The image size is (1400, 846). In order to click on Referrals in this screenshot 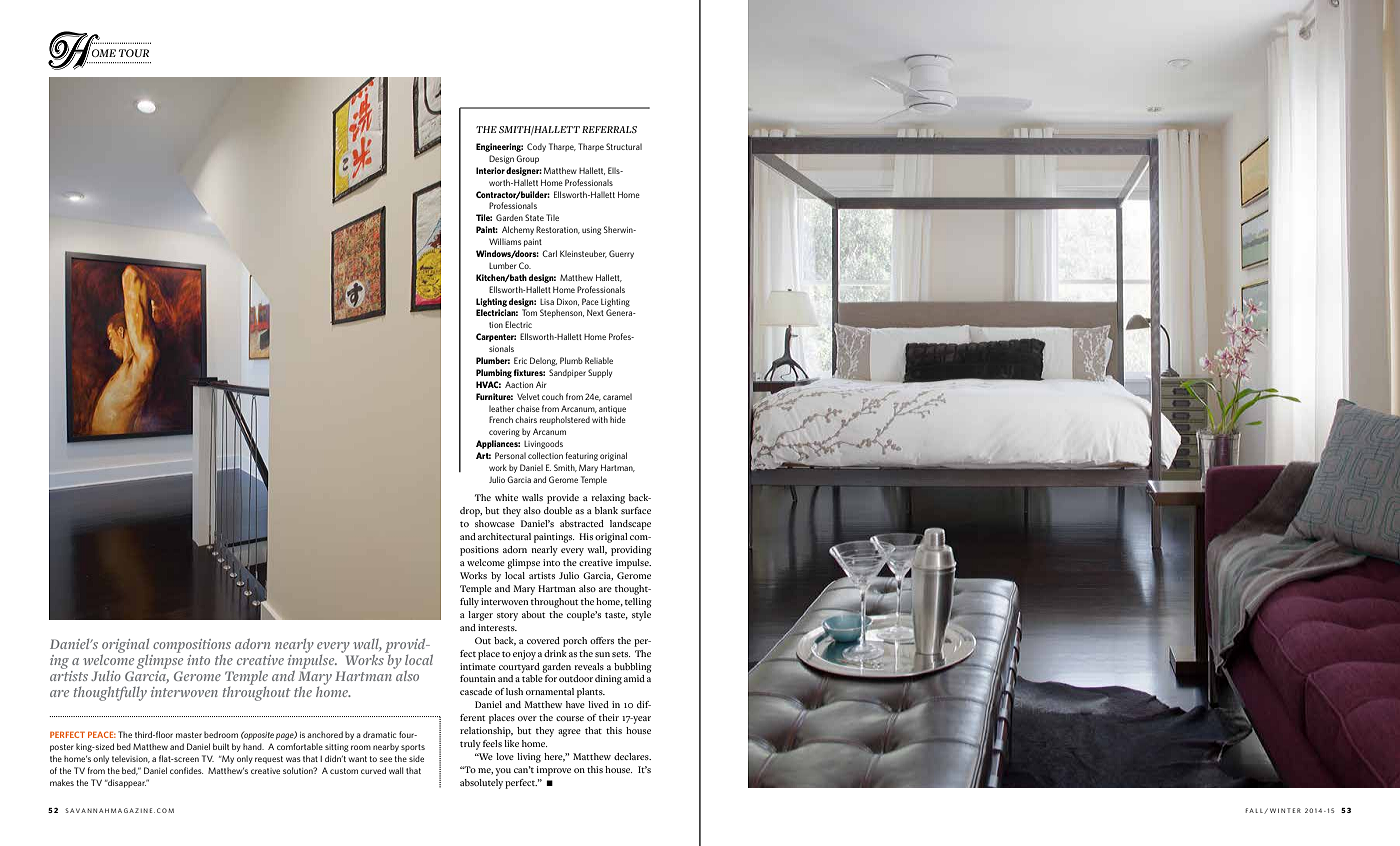, I will do `click(609, 129)`.
